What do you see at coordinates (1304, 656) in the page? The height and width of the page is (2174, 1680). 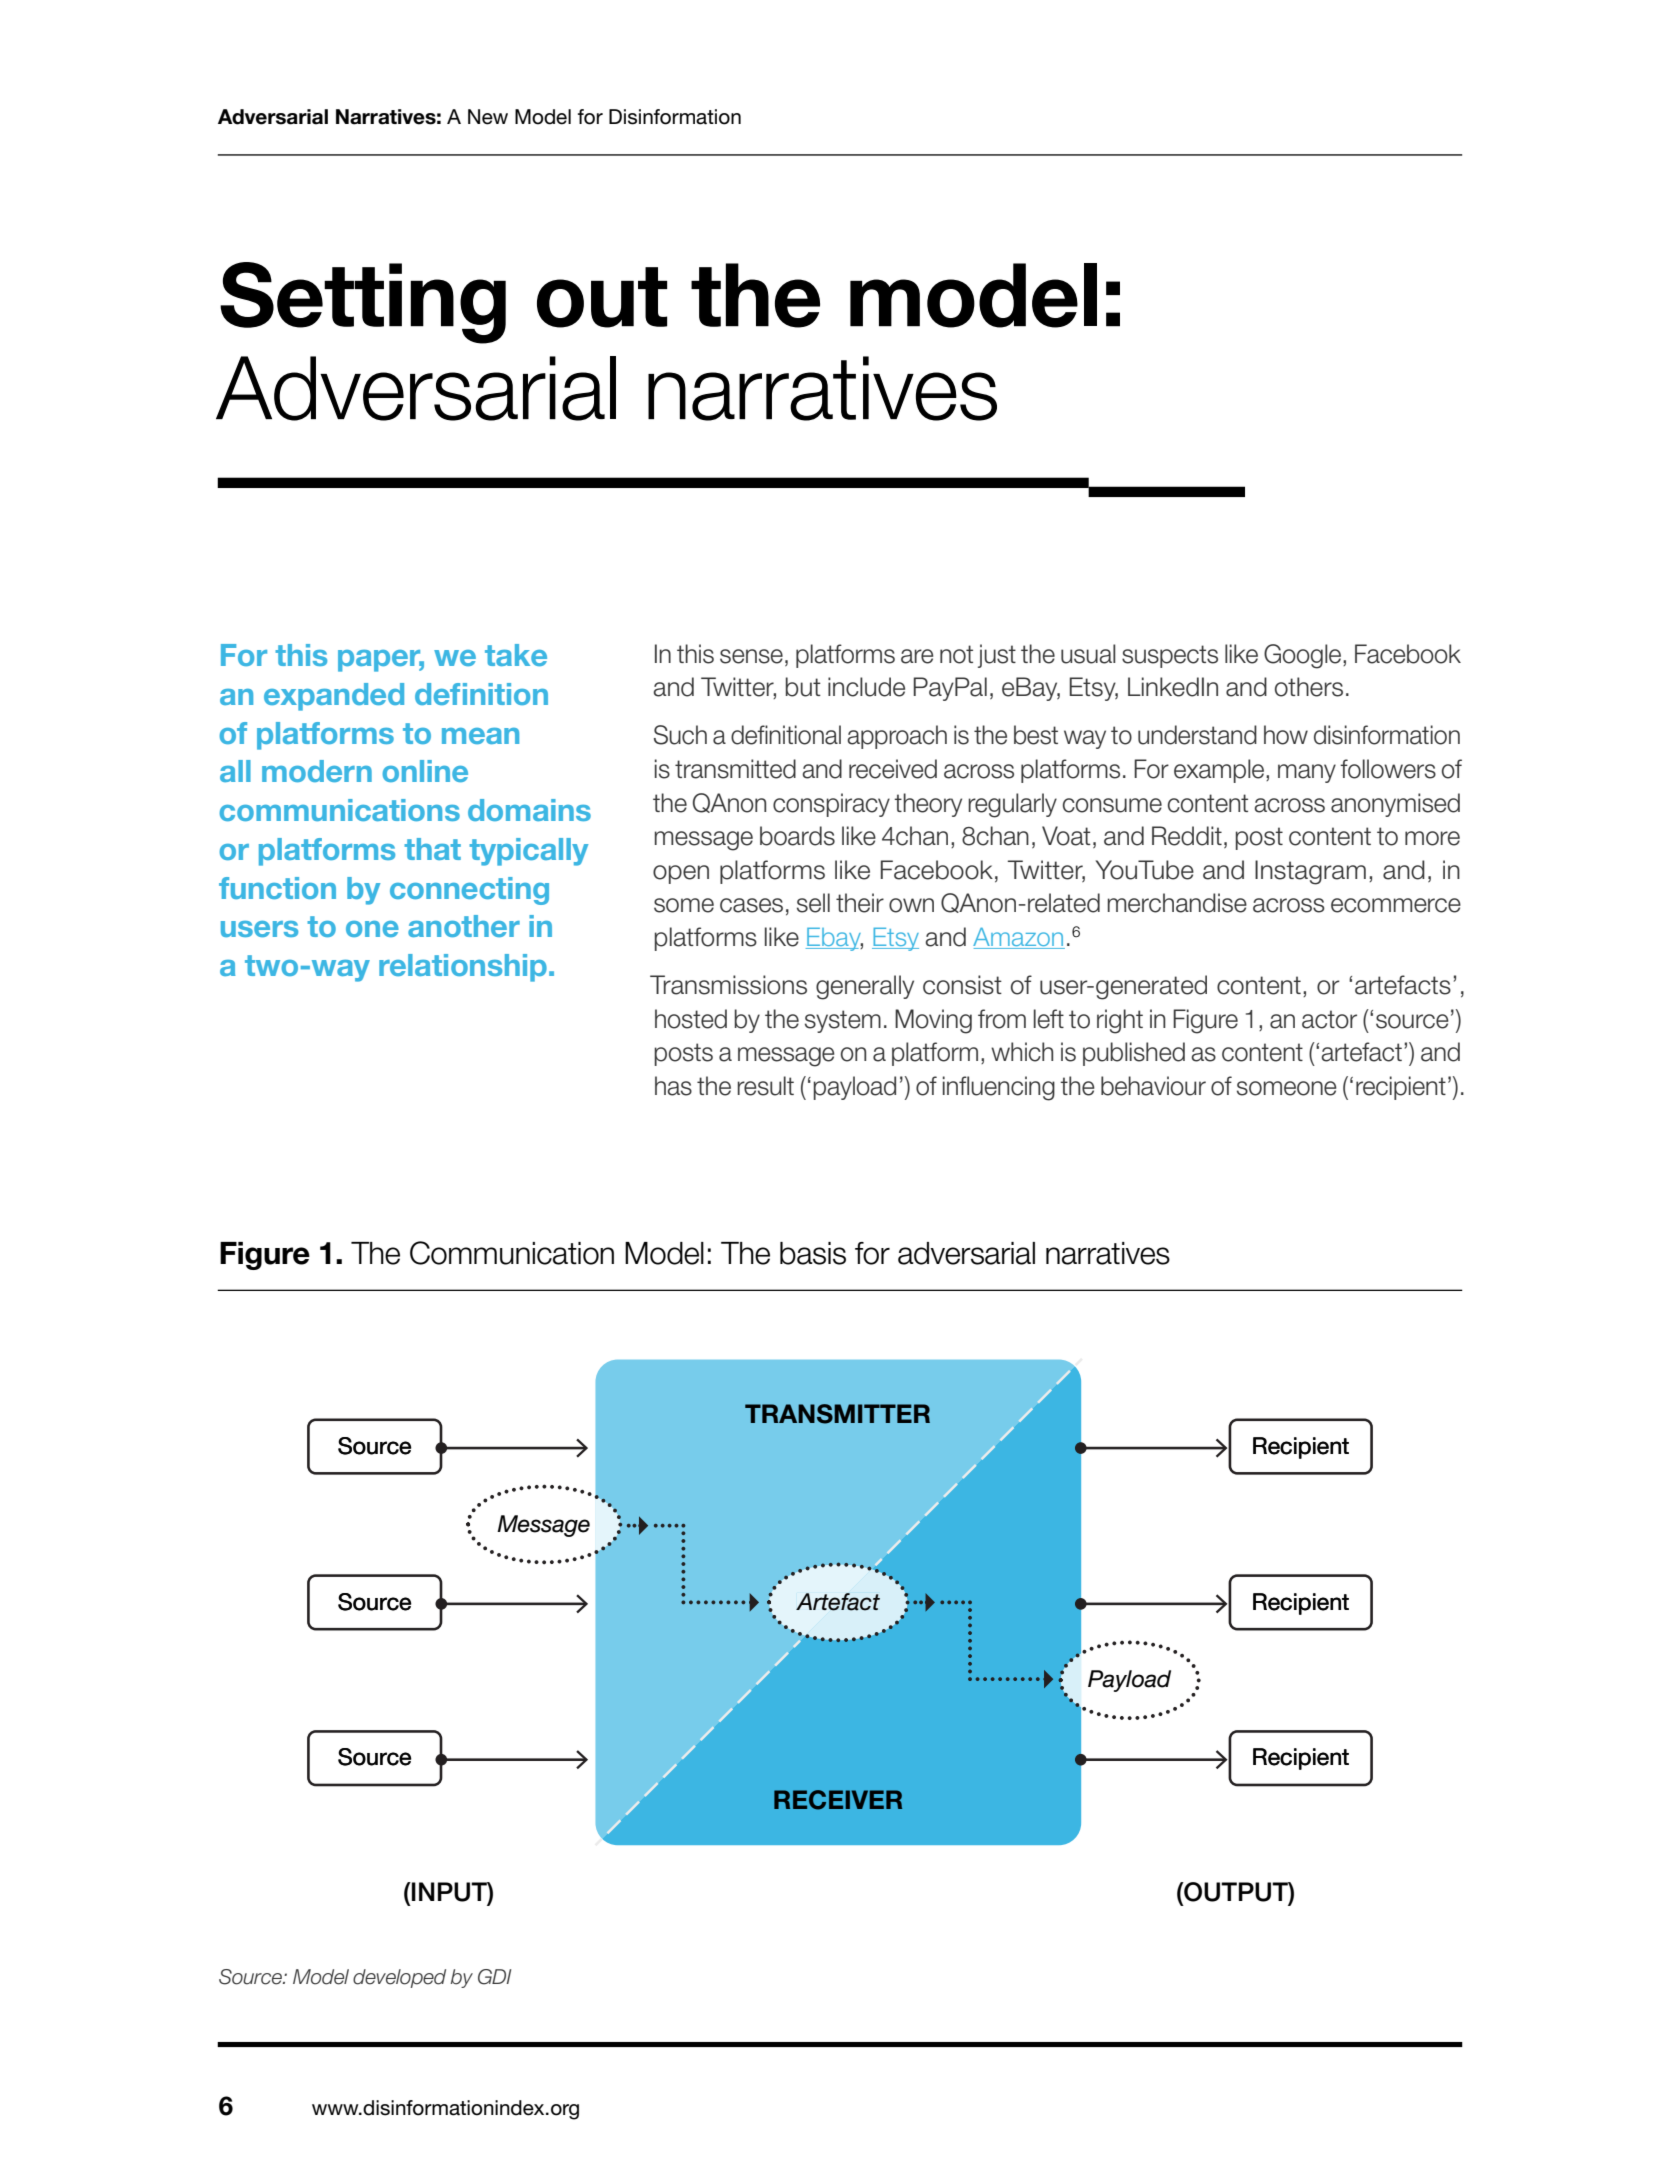 I see `Google` at bounding box center [1304, 656].
